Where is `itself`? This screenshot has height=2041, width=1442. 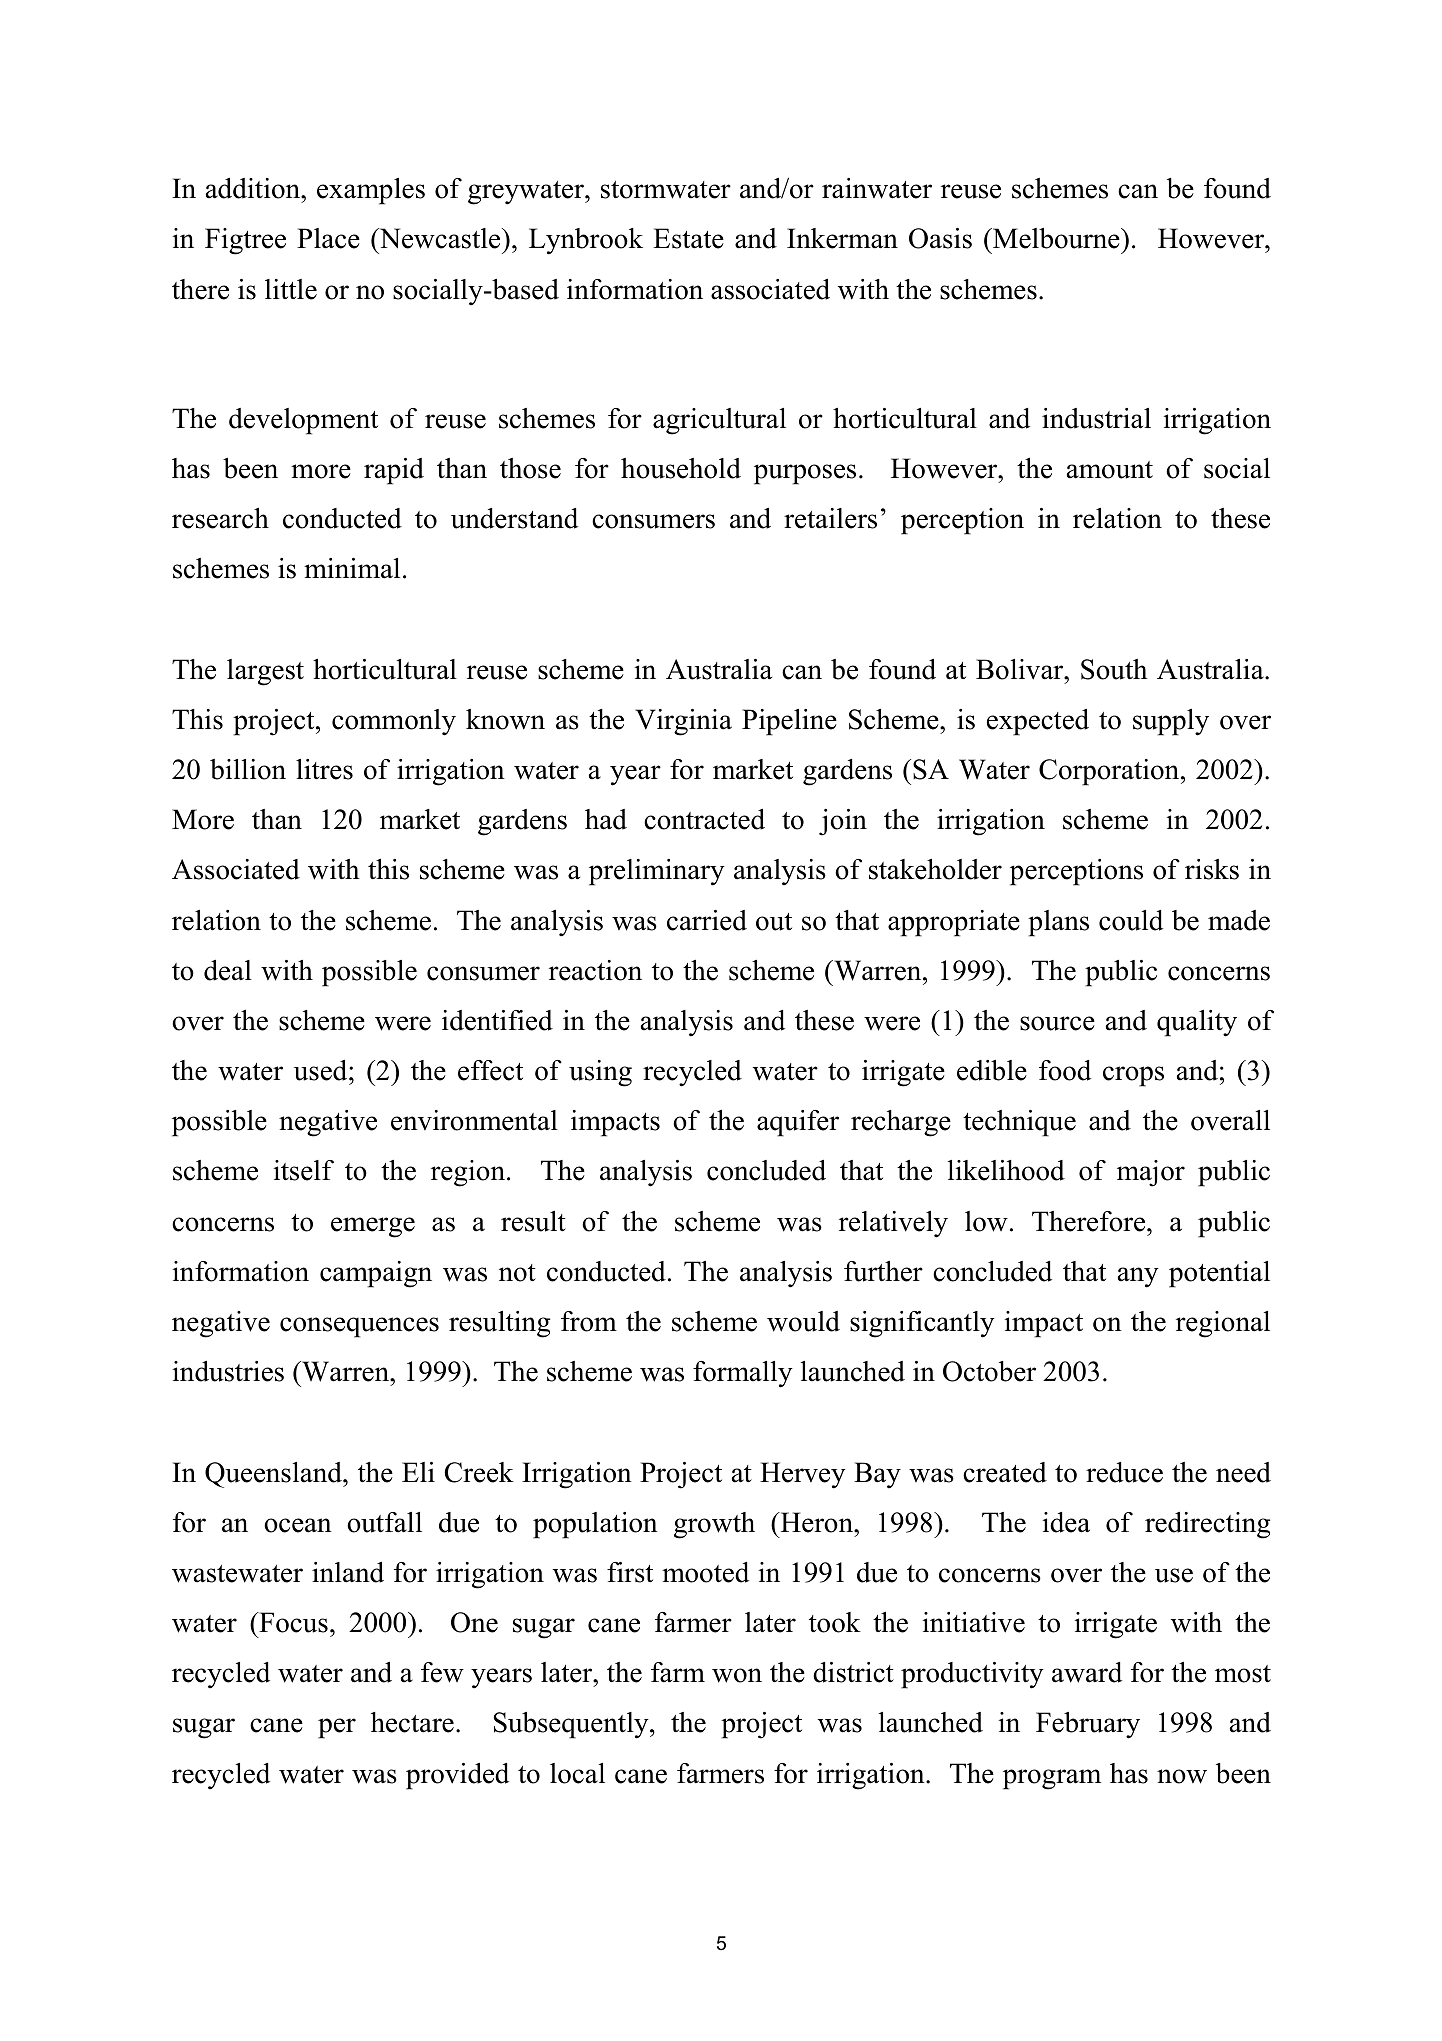
itself is located at coordinates (304, 1170).
